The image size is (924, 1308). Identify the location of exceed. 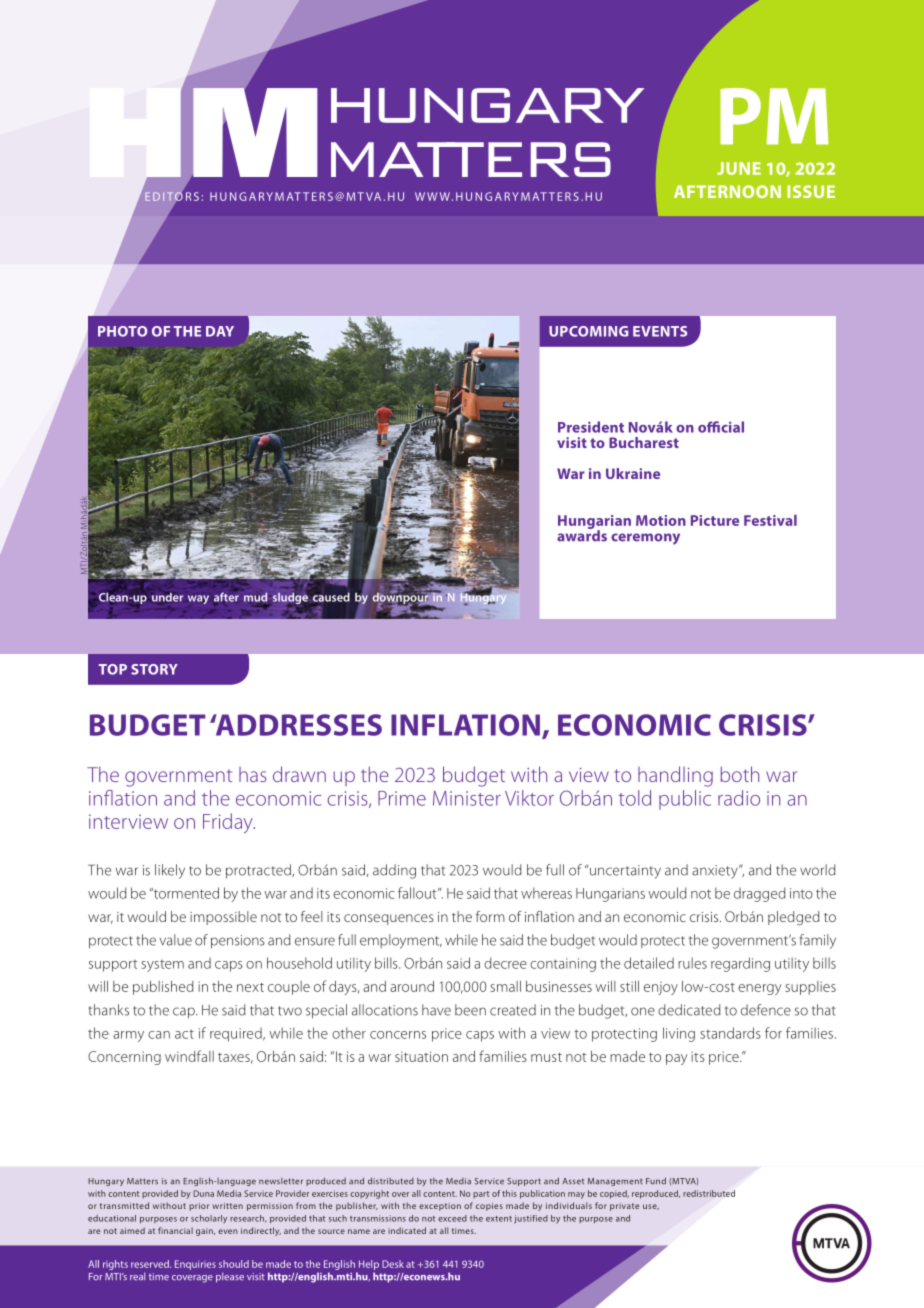
(452, 1218).
